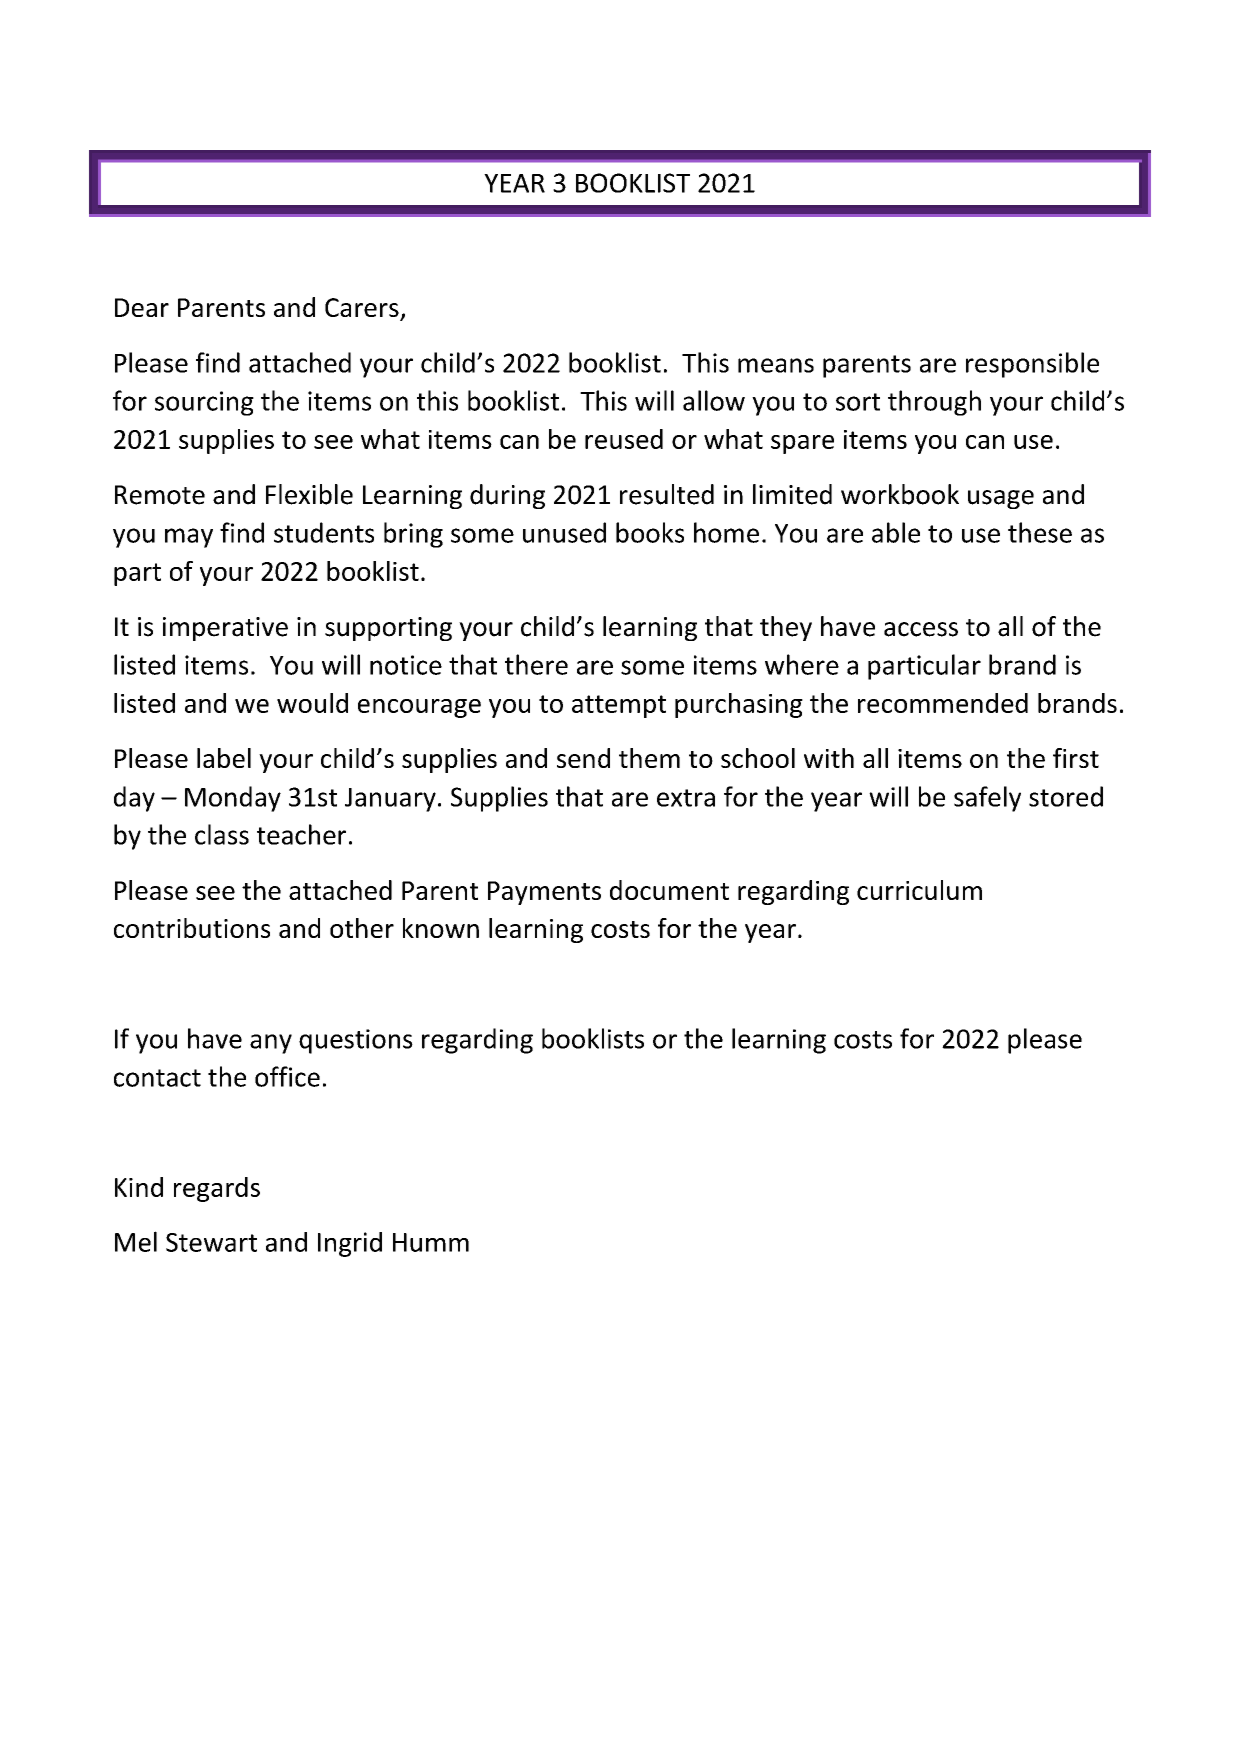  What do you see at coordinates (564, 532) in the screenshot?
I see `unused` at bounding box center [564, 532].
